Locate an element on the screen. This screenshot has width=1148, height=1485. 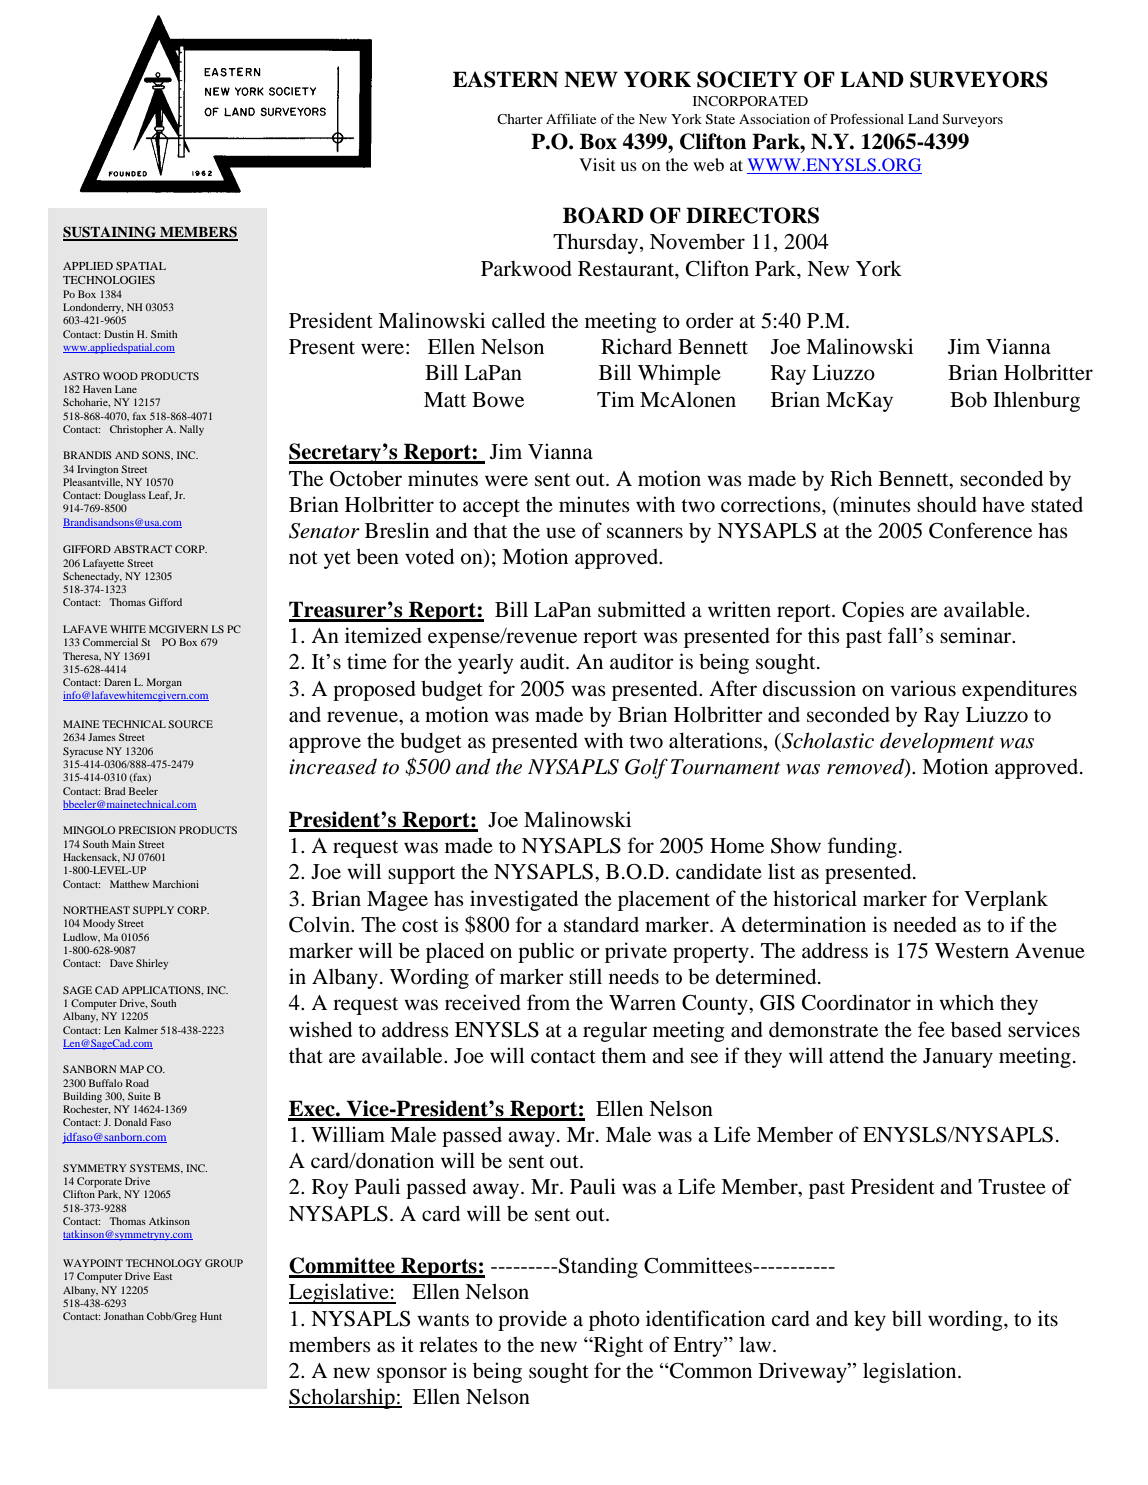
SOURCE is located at coordinates (190, 724).
